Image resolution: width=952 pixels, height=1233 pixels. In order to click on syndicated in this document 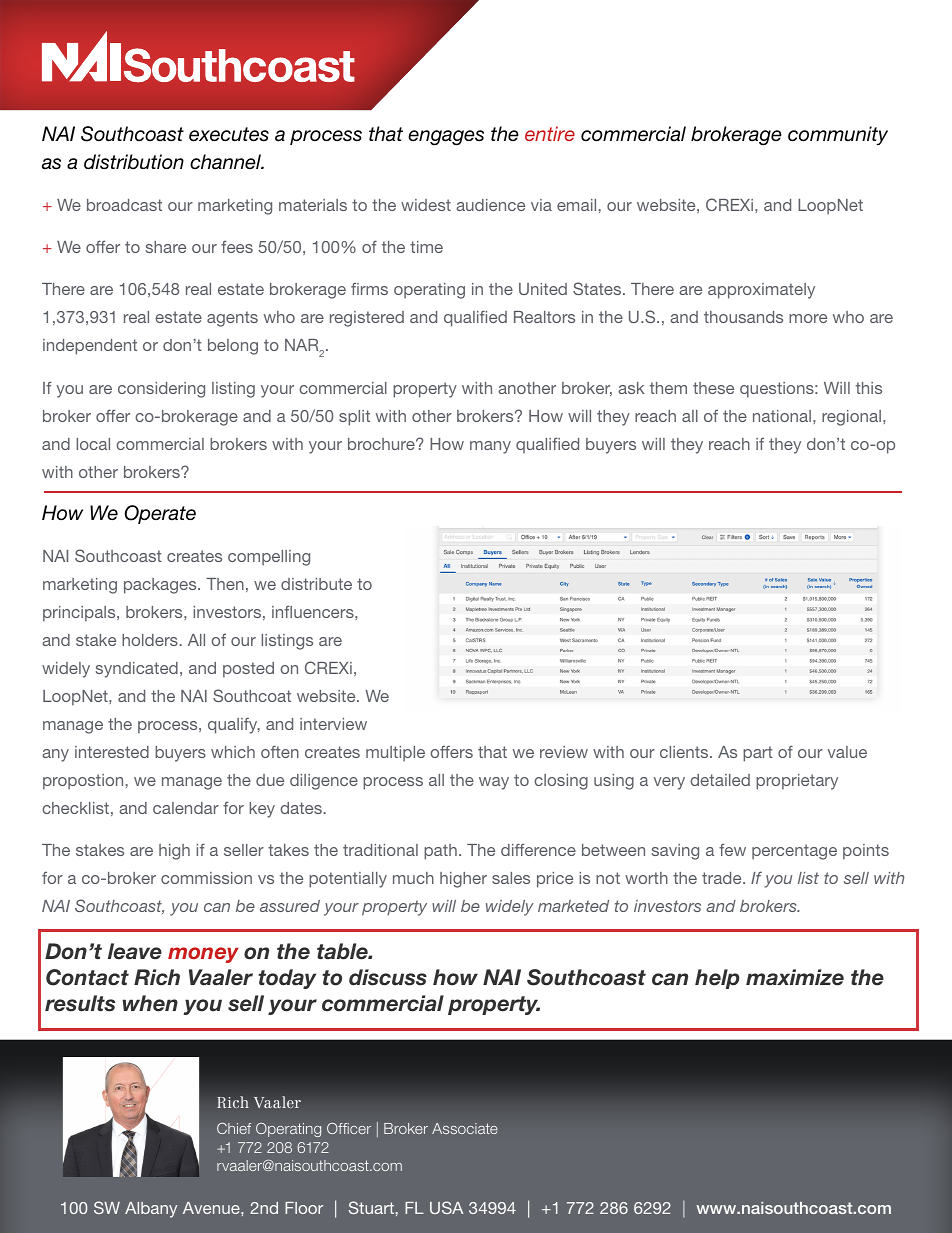, I will do `click(137, 670)`.
